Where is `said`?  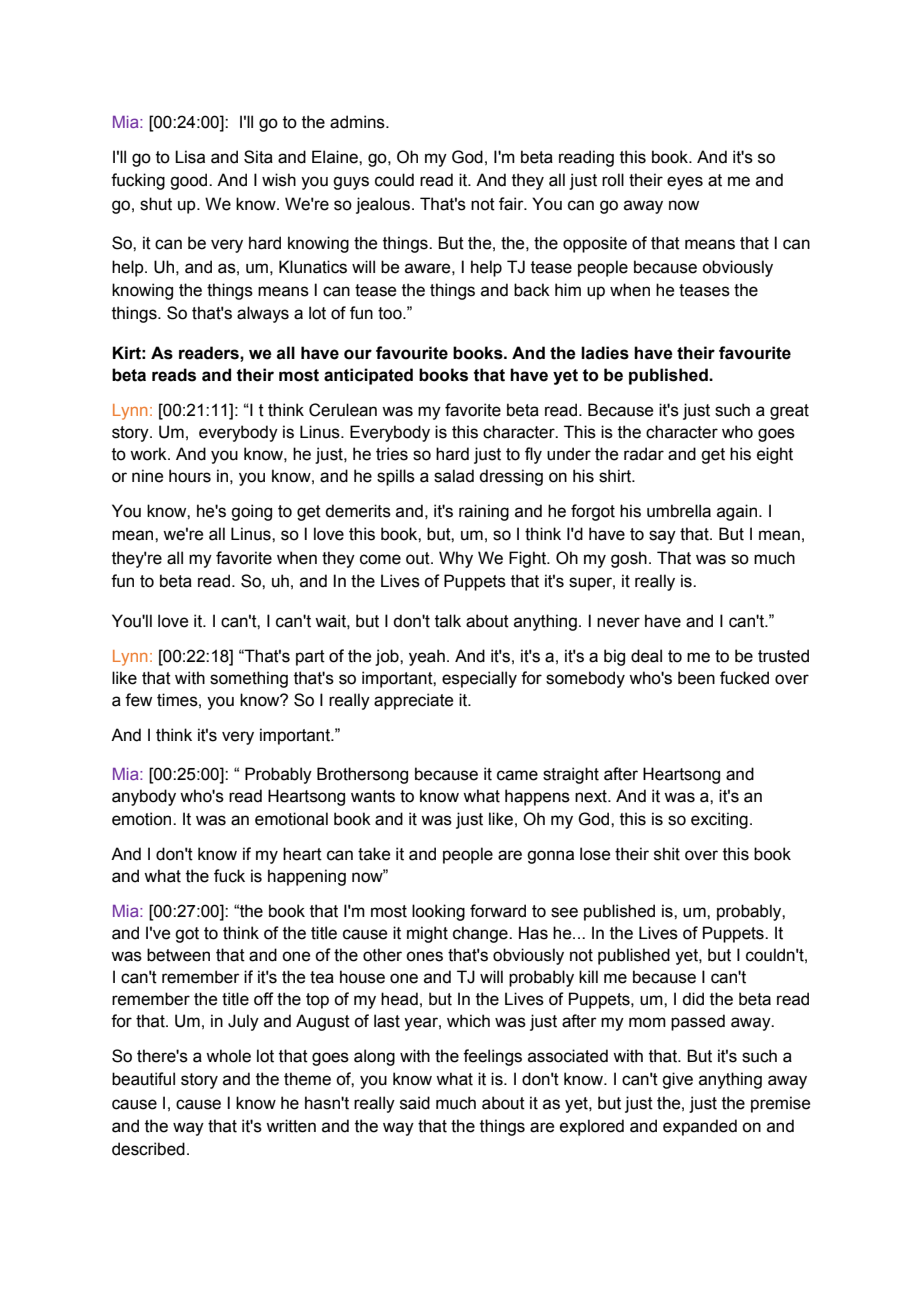
said is located at coordinates (415, 1103).
